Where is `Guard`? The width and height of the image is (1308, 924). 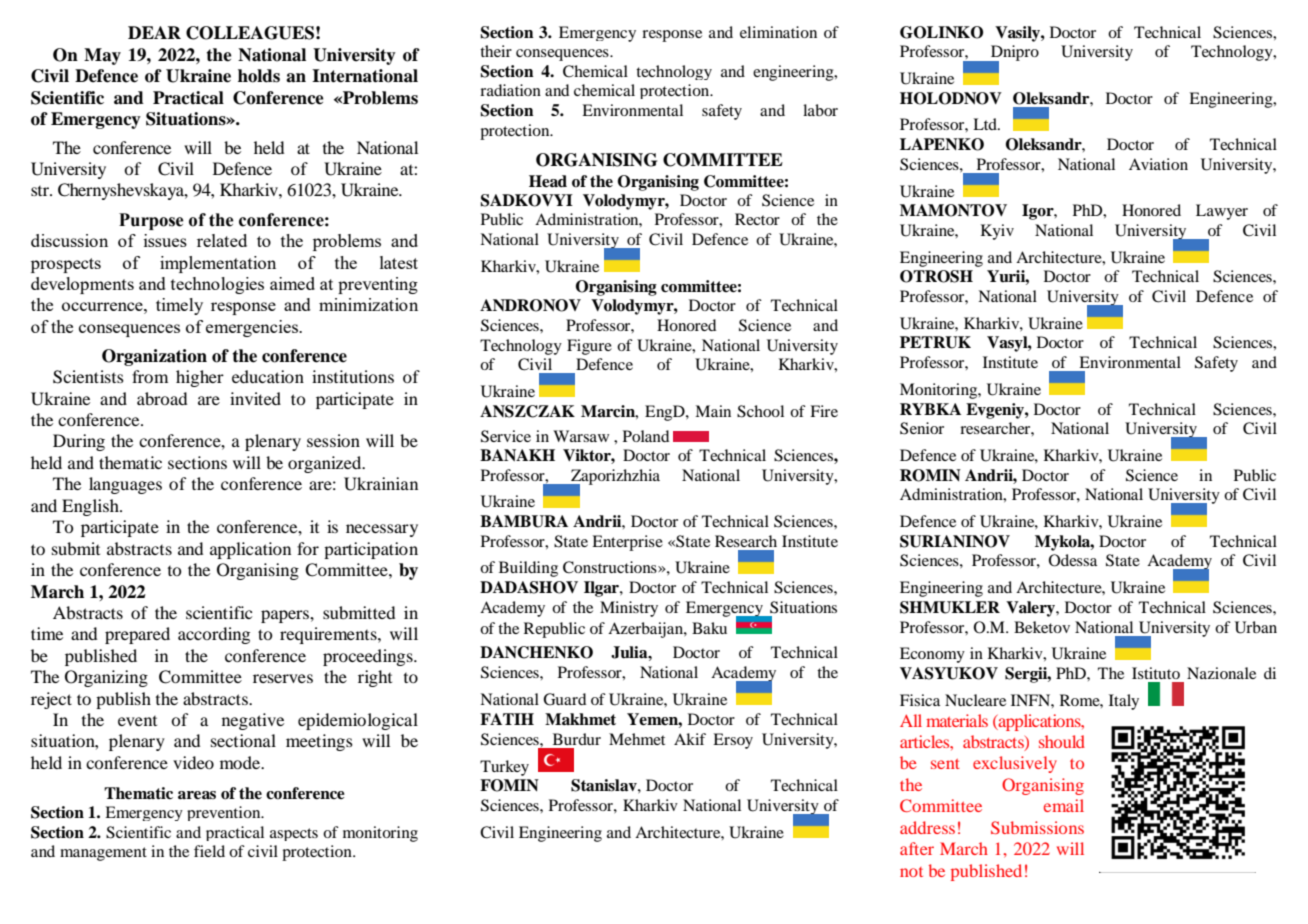
Guard is located at coordinates (564, 699).
